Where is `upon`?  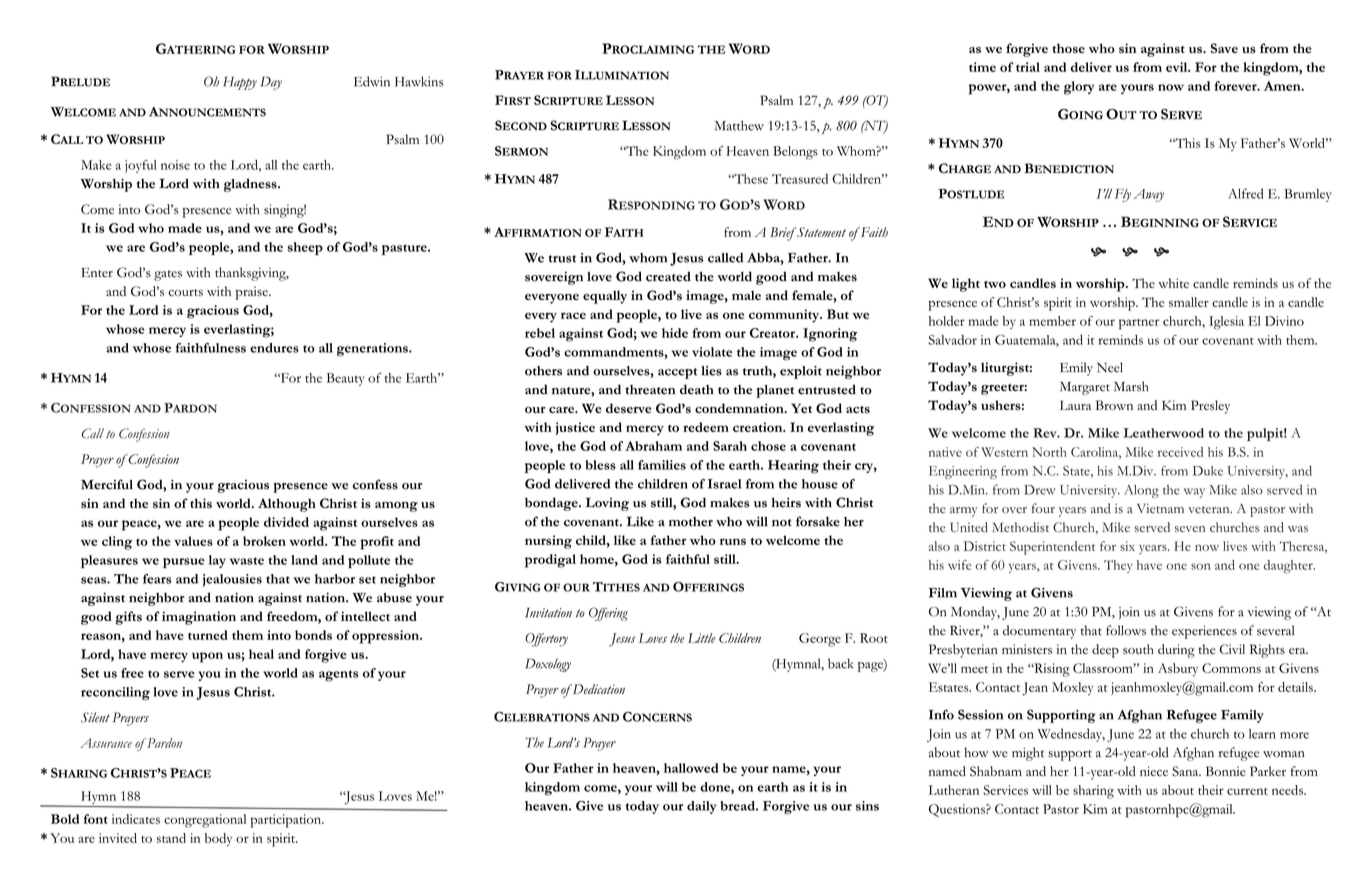 upon is located at coordinates (207, 657).
